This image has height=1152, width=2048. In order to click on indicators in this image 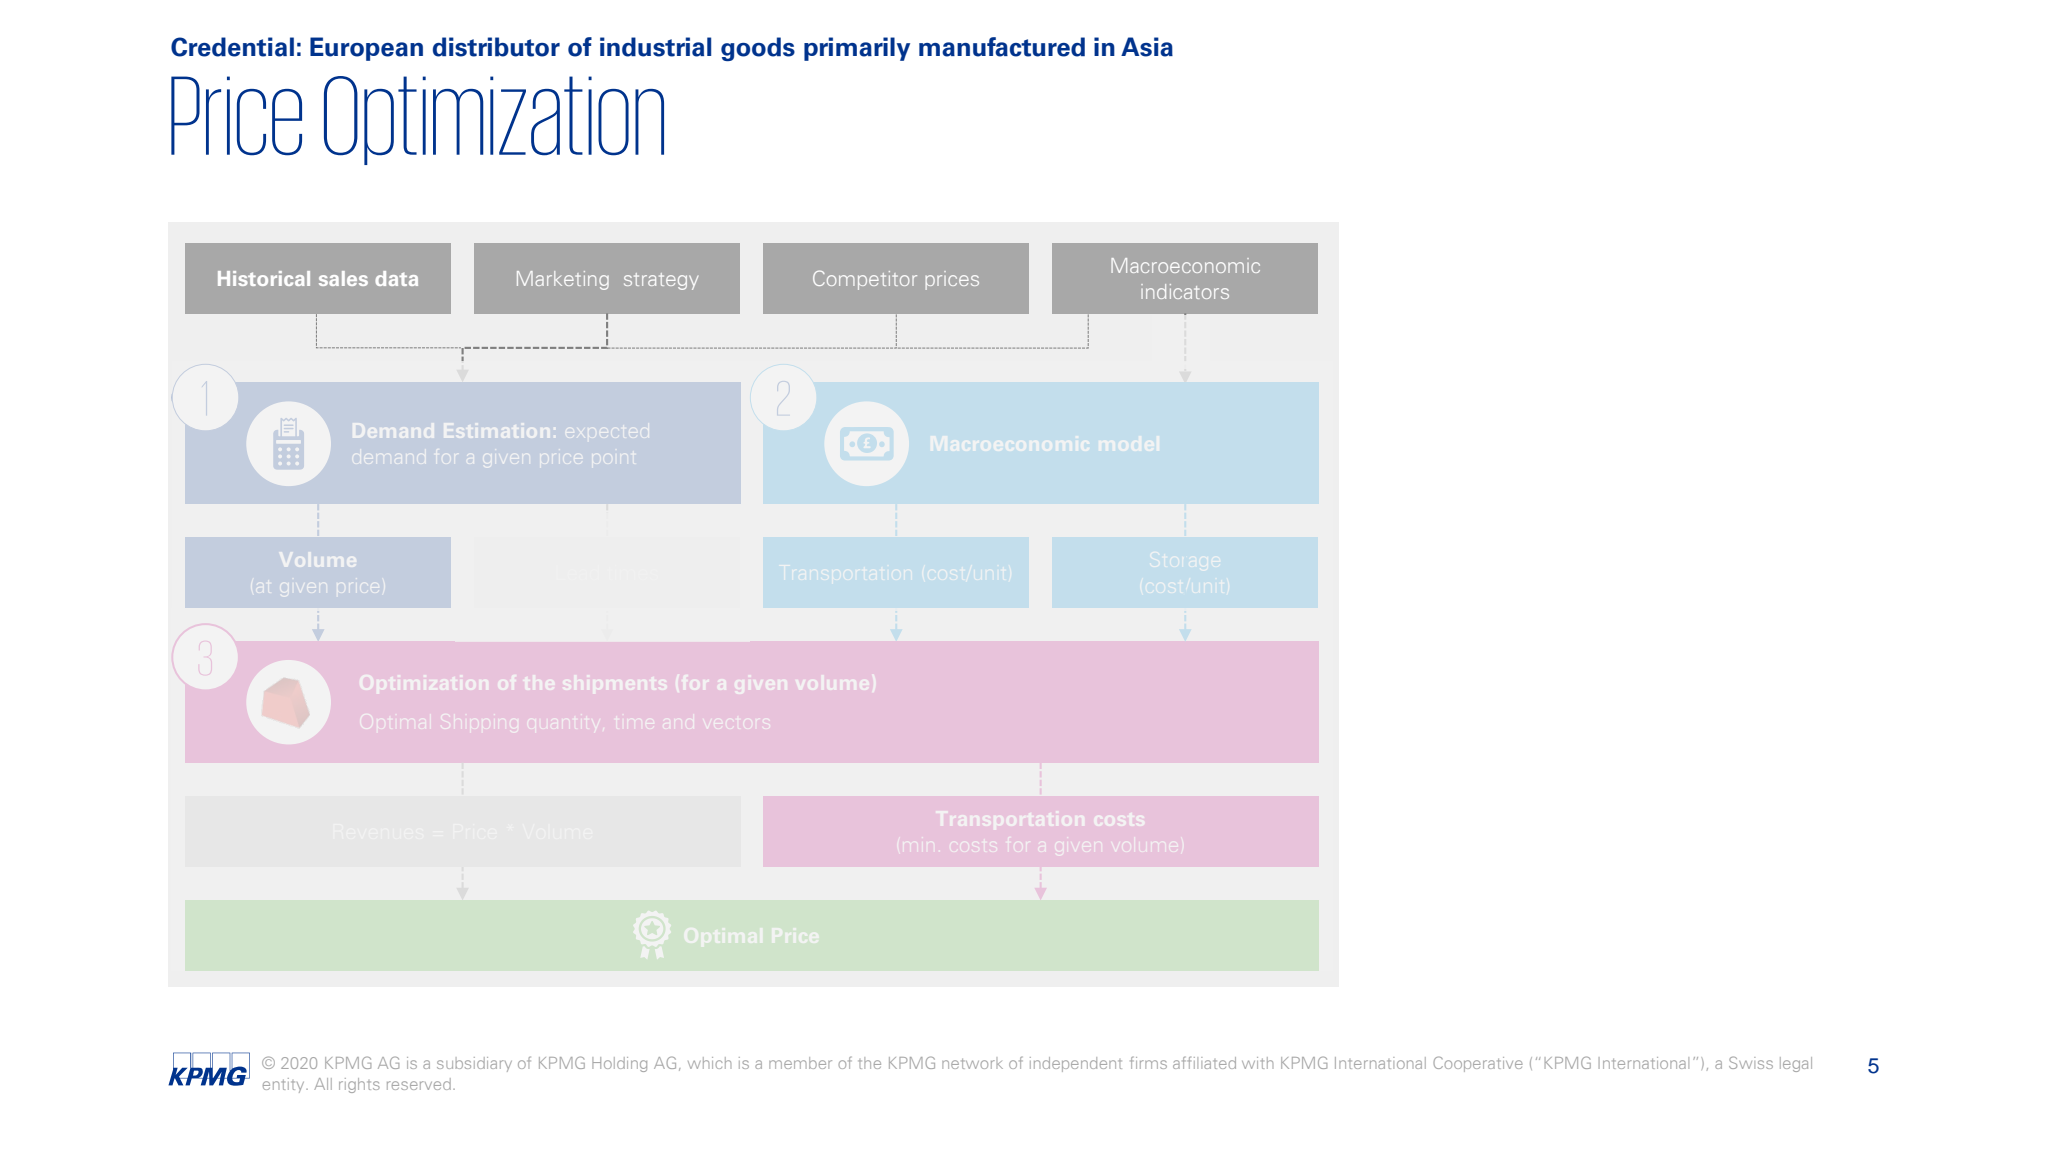, I will do `click(1185, 291)`.
